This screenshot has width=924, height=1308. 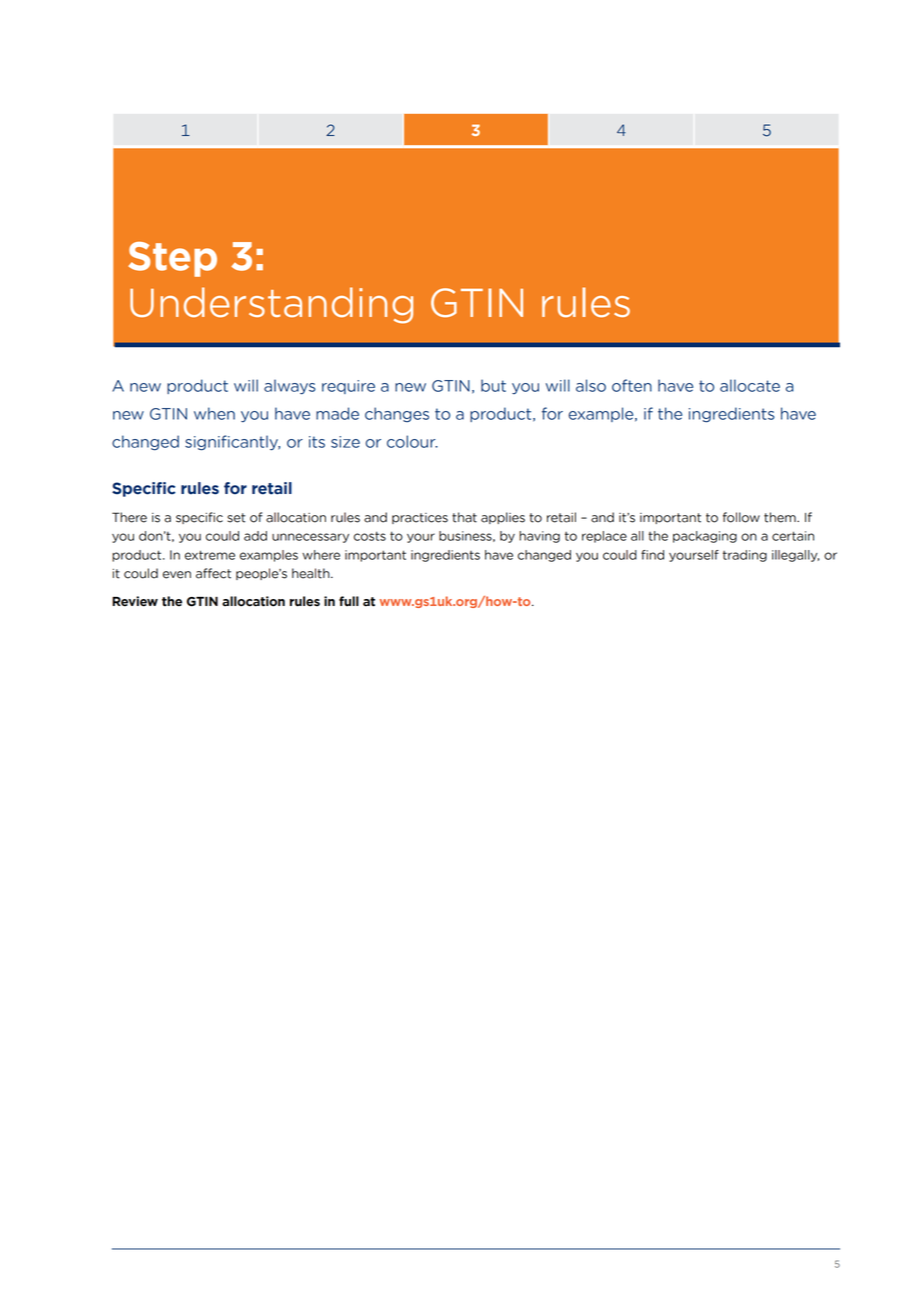 I want to click on allocate, so click(x=750, y=385).
